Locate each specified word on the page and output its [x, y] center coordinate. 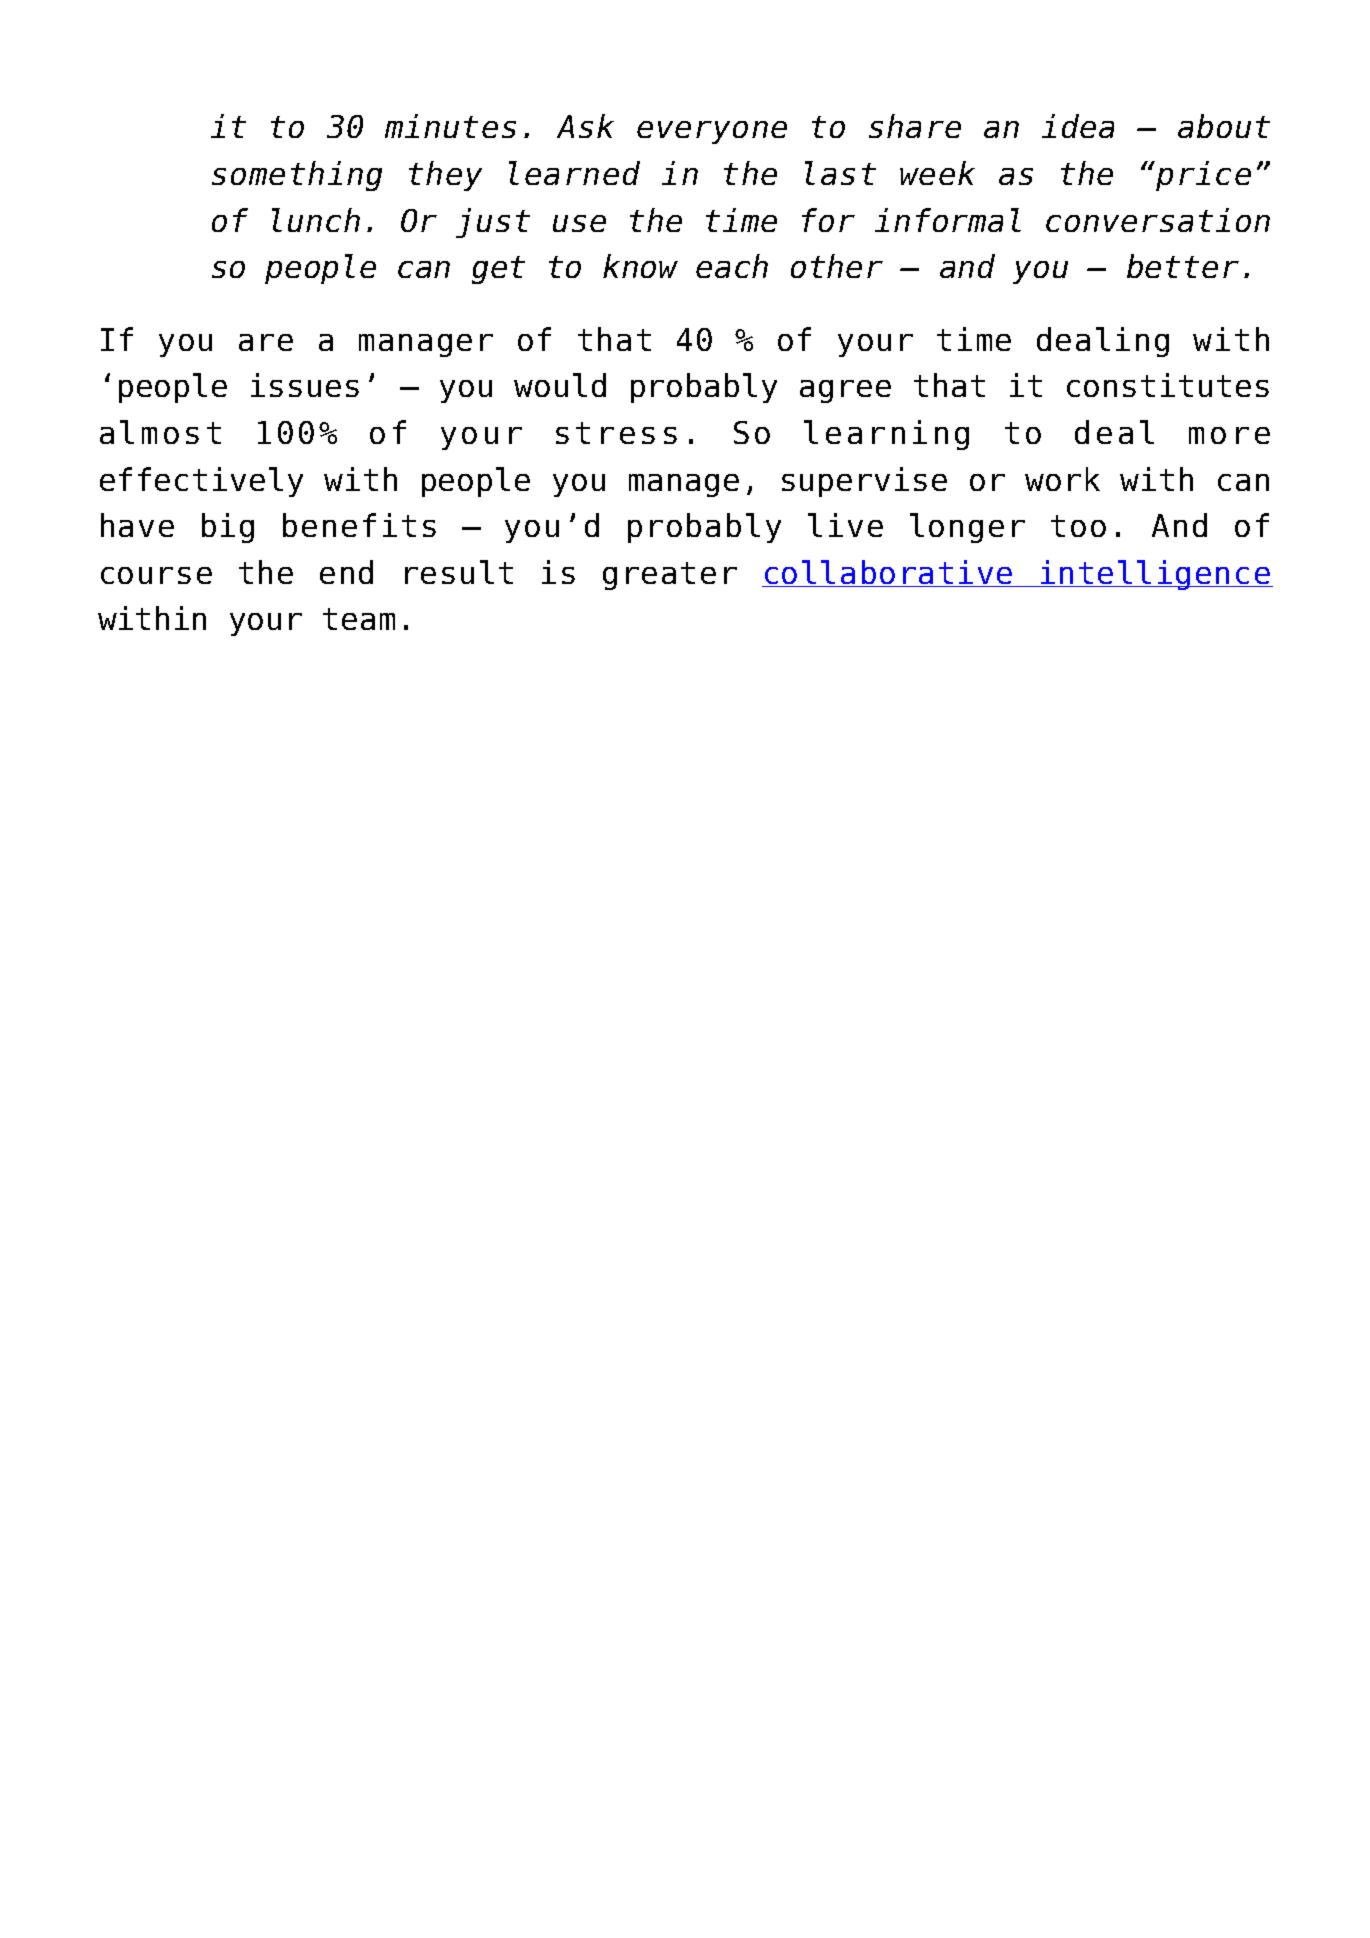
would [560, 385]
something [297, 176]
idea [1078, 126]
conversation [1158, 220]
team [359, 619]
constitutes [1168, 385]
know [640, 266]
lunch [316, 220]
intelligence [1156, 575]
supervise [864, 482]
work [1062, 479]
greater [670, 576]
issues [305, 385]
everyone [712, 132]
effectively [201, 482]
